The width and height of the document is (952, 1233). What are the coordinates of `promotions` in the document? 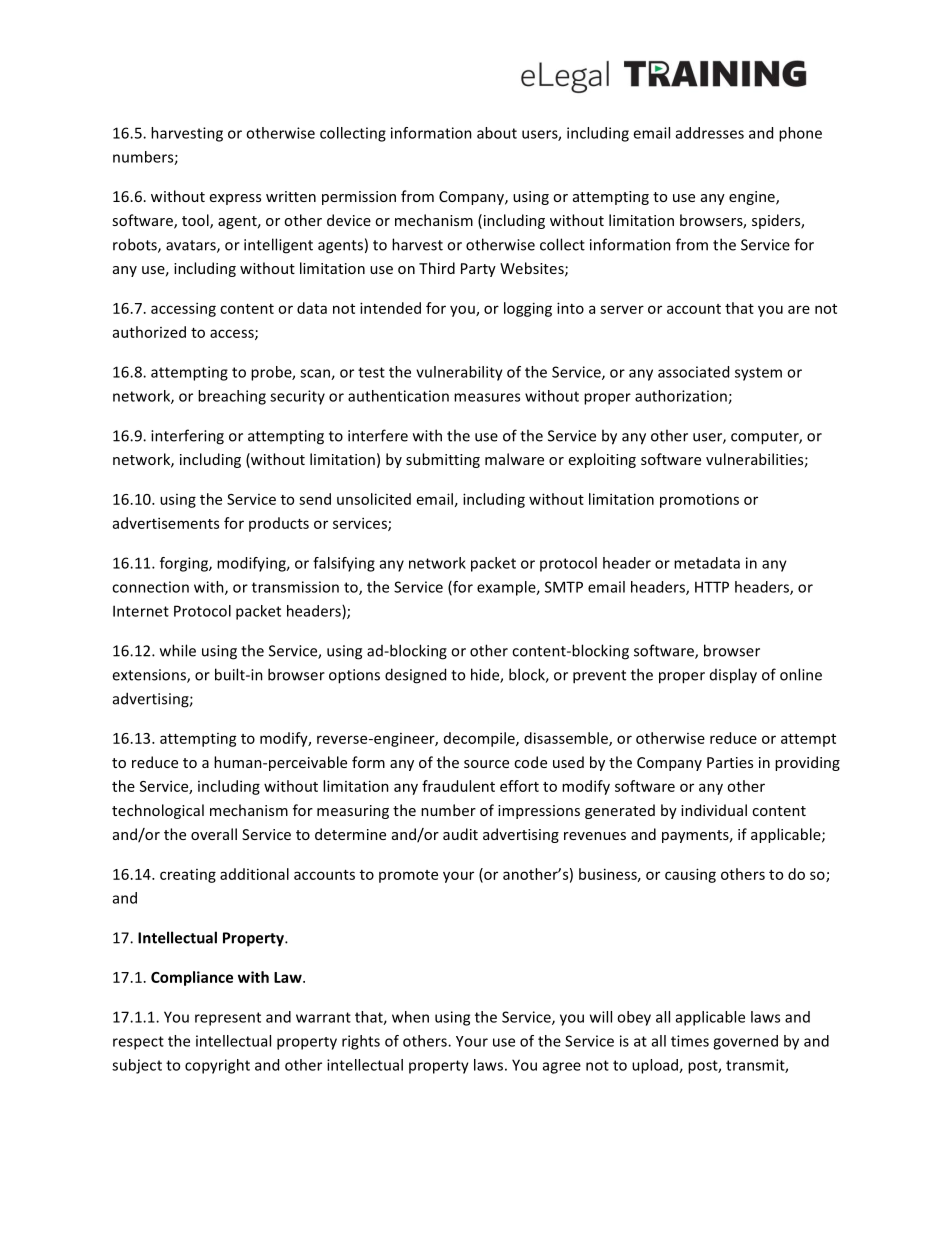 It's located at (699, 500).
